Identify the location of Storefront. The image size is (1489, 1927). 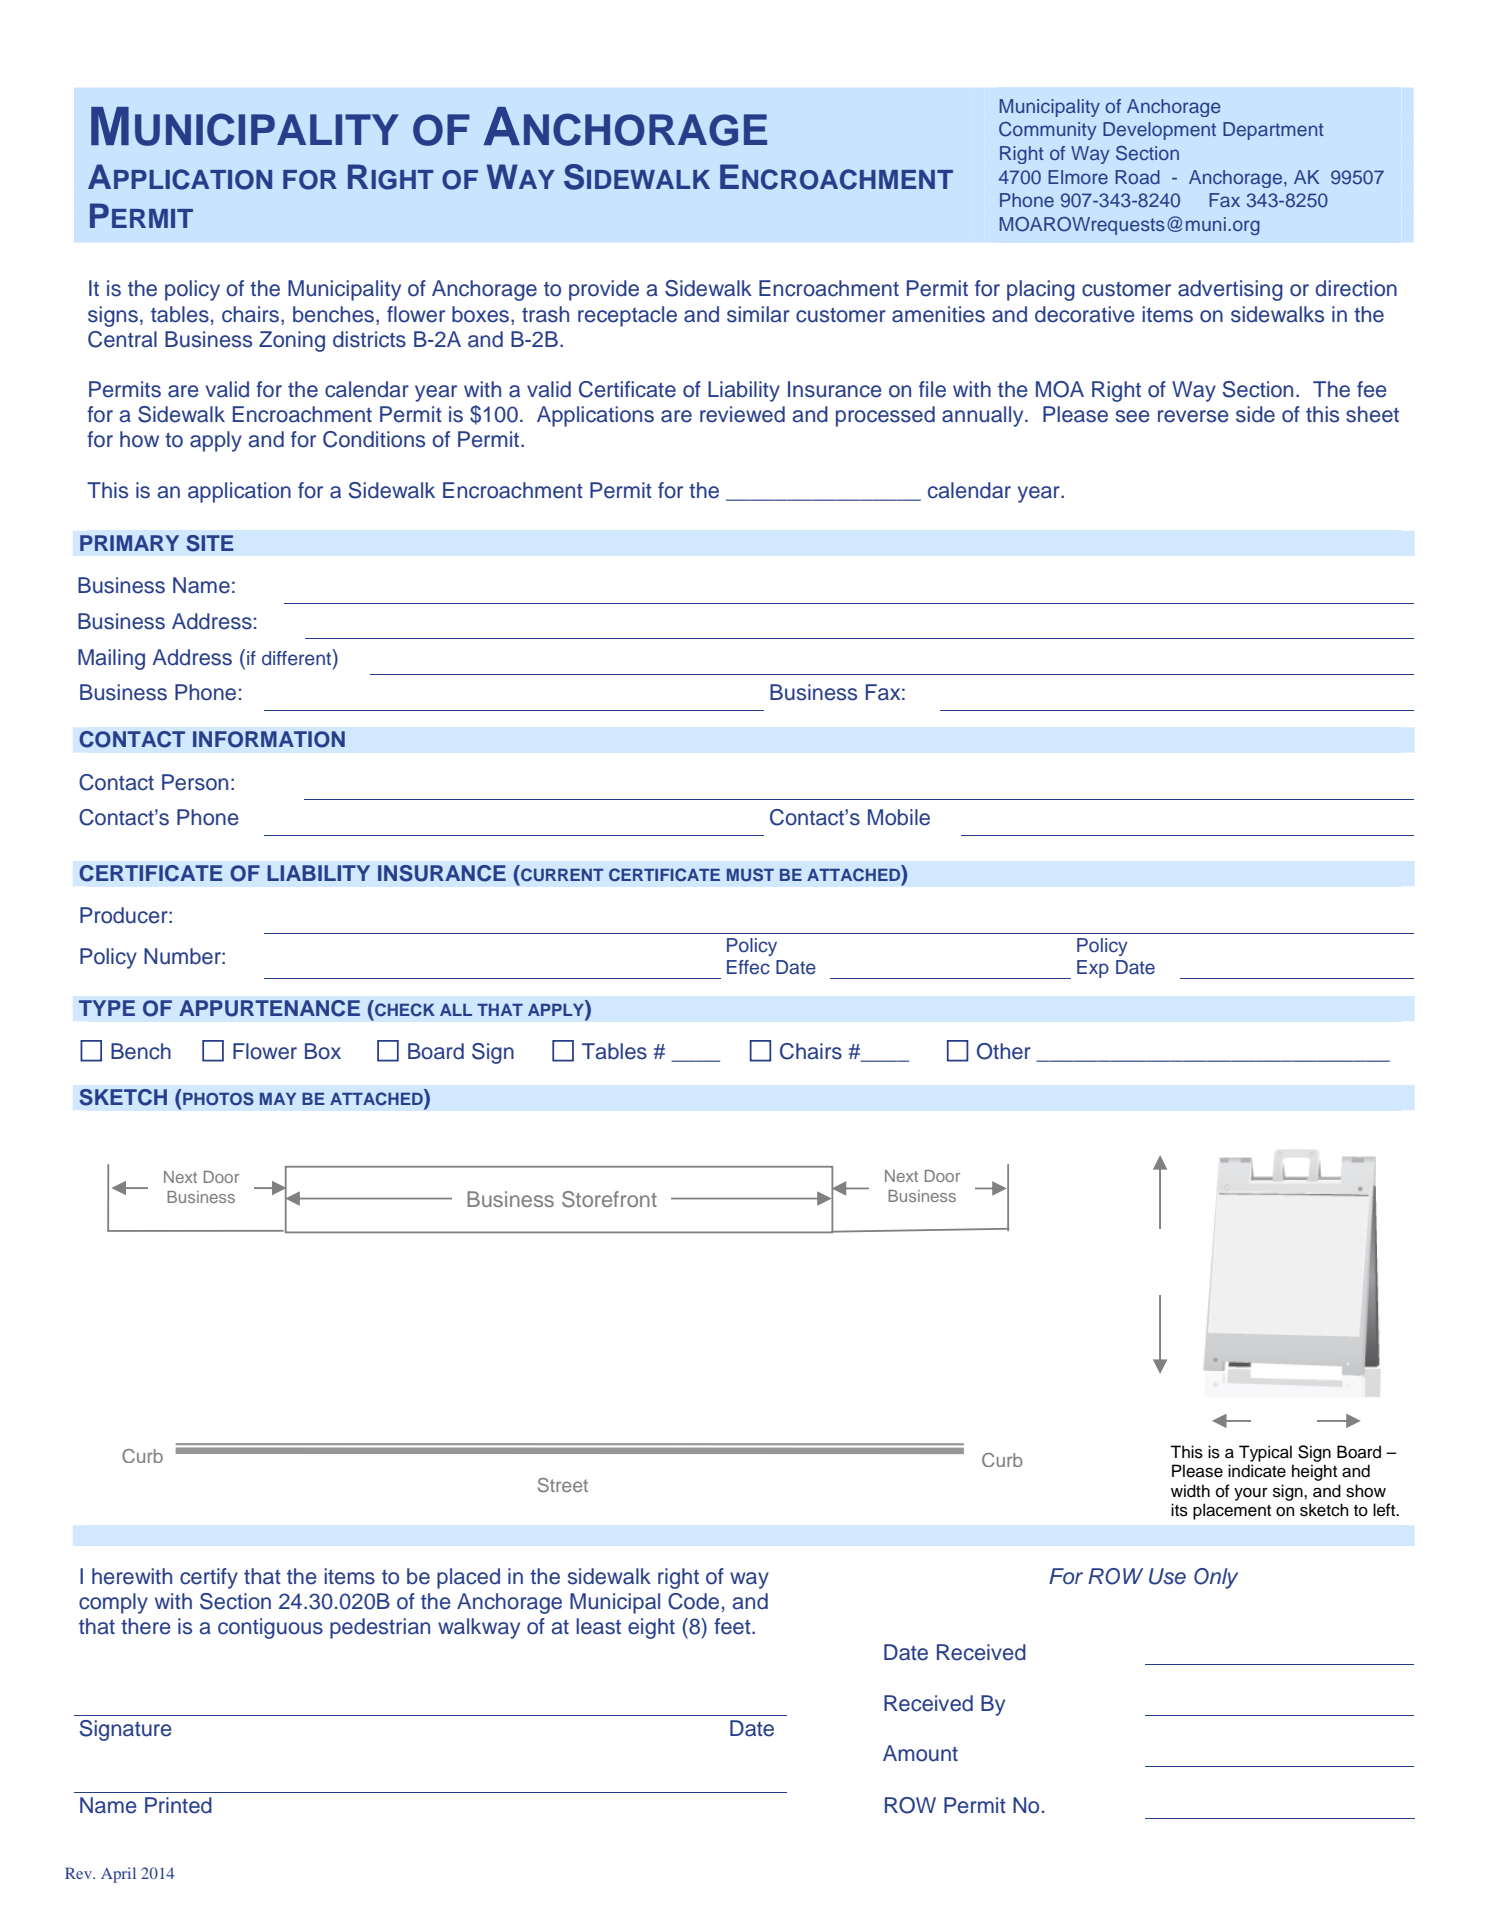
(609, 1199).
